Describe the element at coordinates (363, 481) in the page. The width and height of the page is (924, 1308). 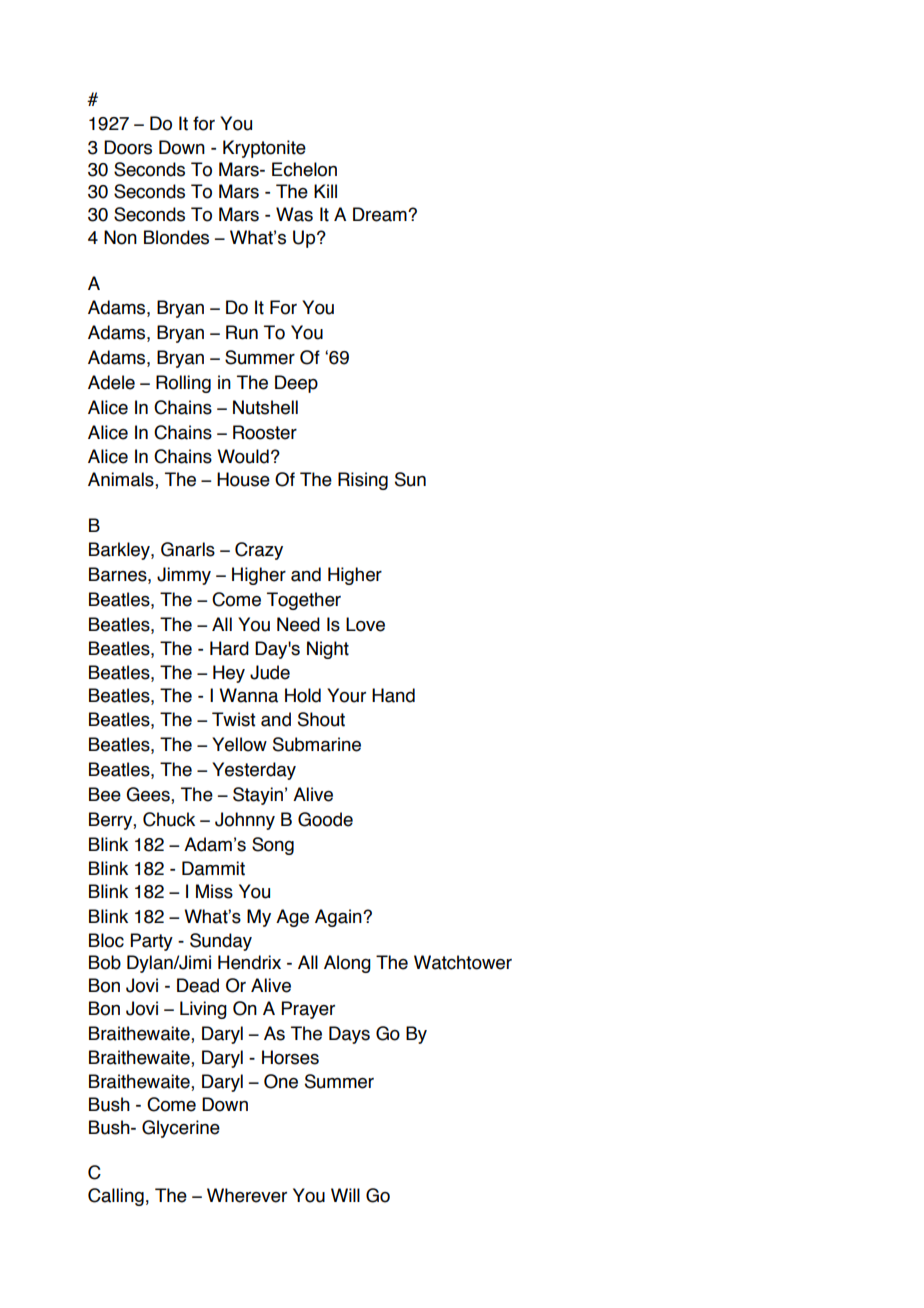
I see `Rising` at that location.
